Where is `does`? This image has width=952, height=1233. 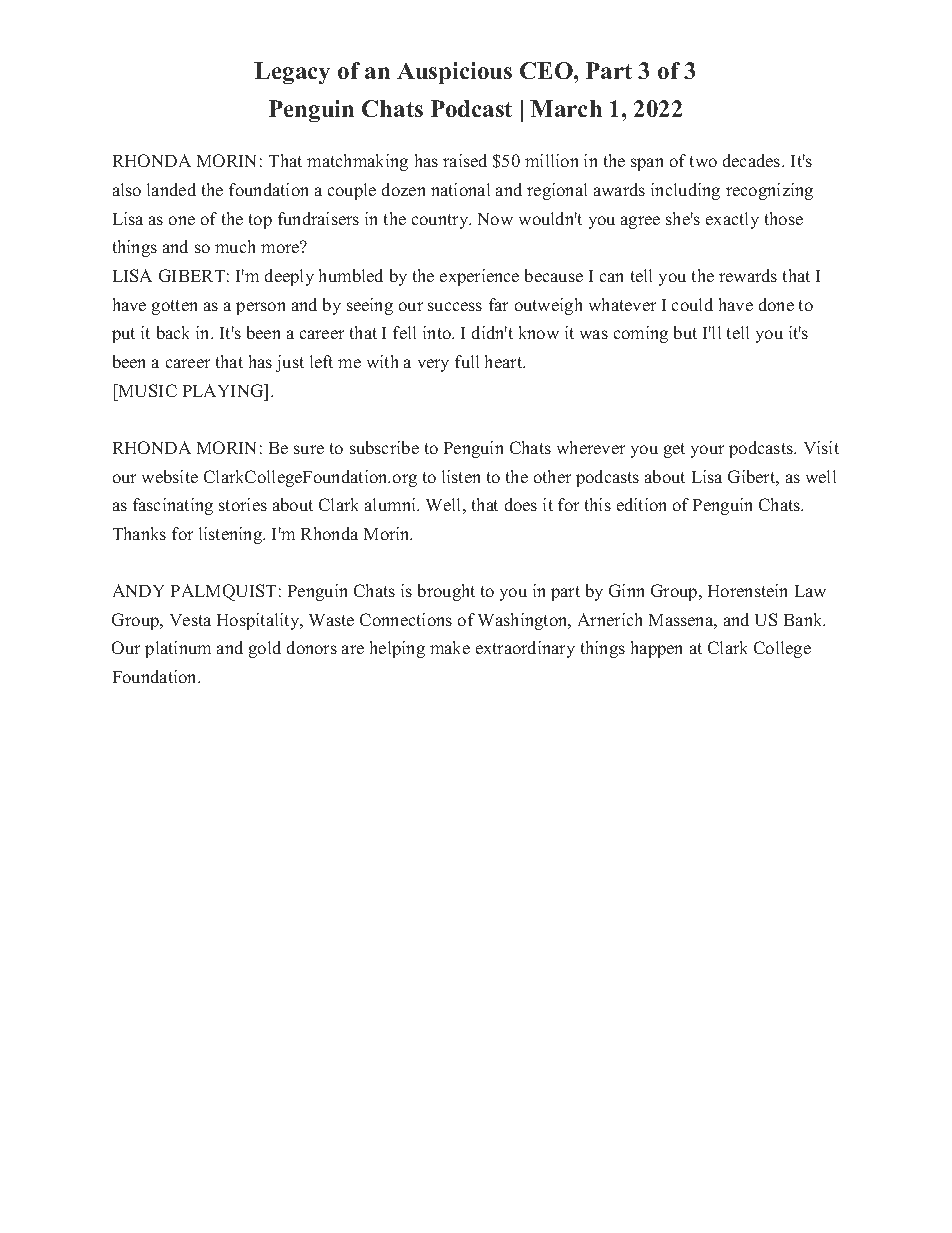 does is located at coordinates (521, 504).
